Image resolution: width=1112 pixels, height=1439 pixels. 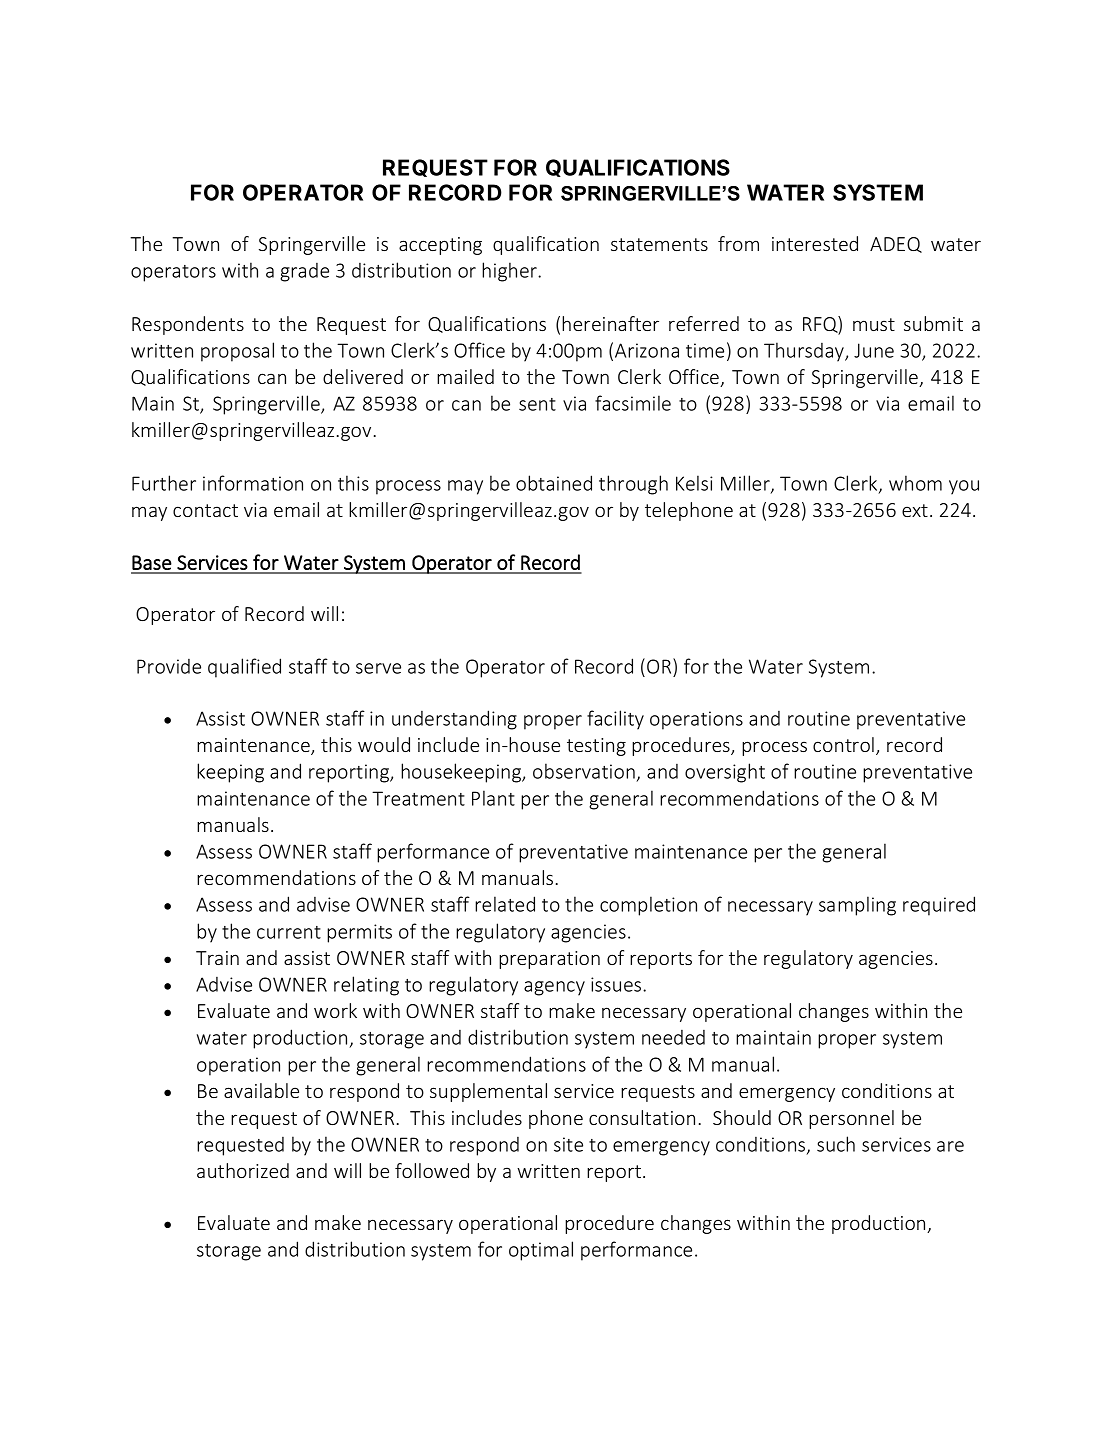 I want to click on control, so click(x=843, y=744).
